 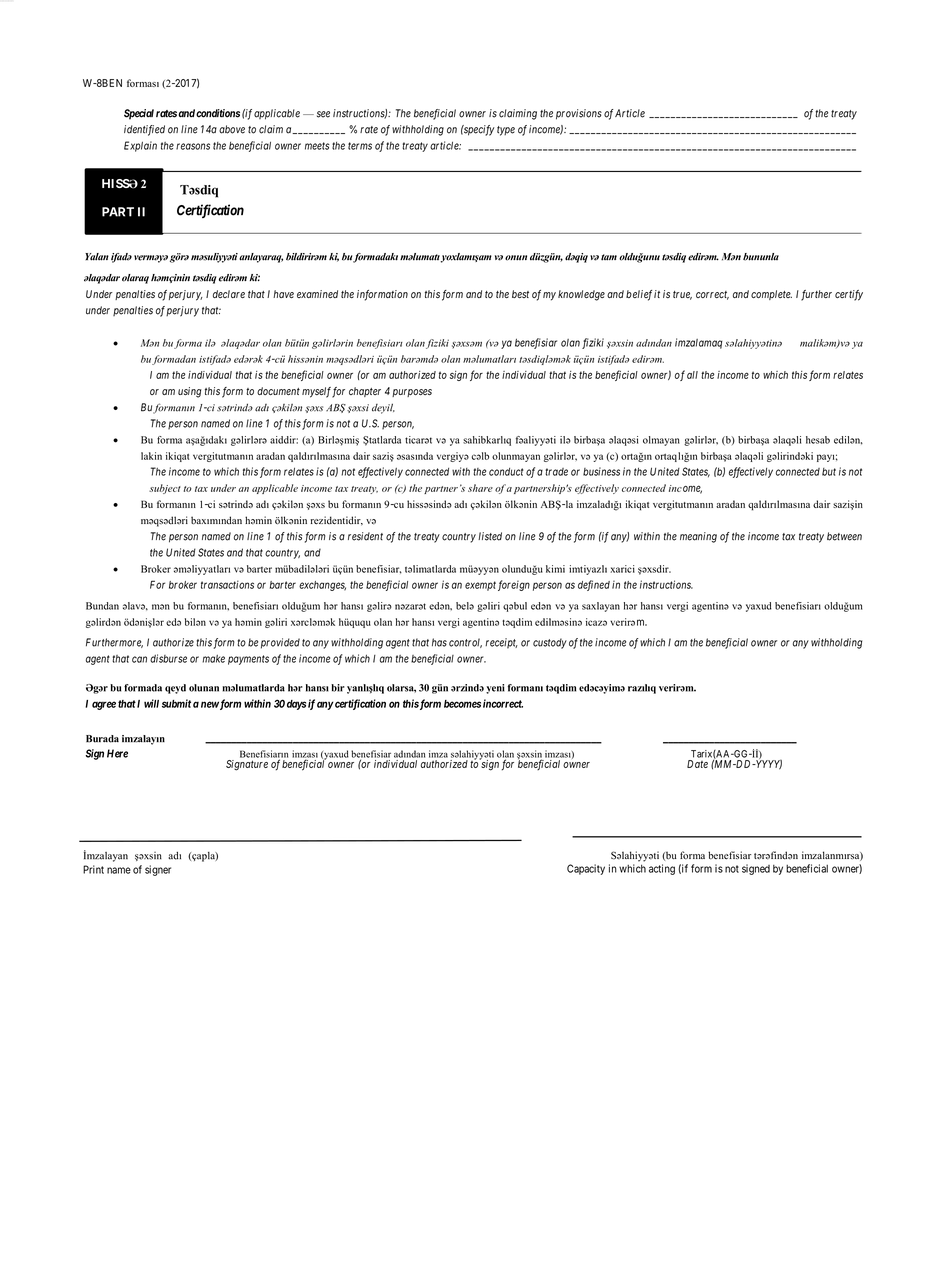 What do you see at coordinates (506, 131) in the screenshot?
I see `type` at bounding box center [506, 131].
